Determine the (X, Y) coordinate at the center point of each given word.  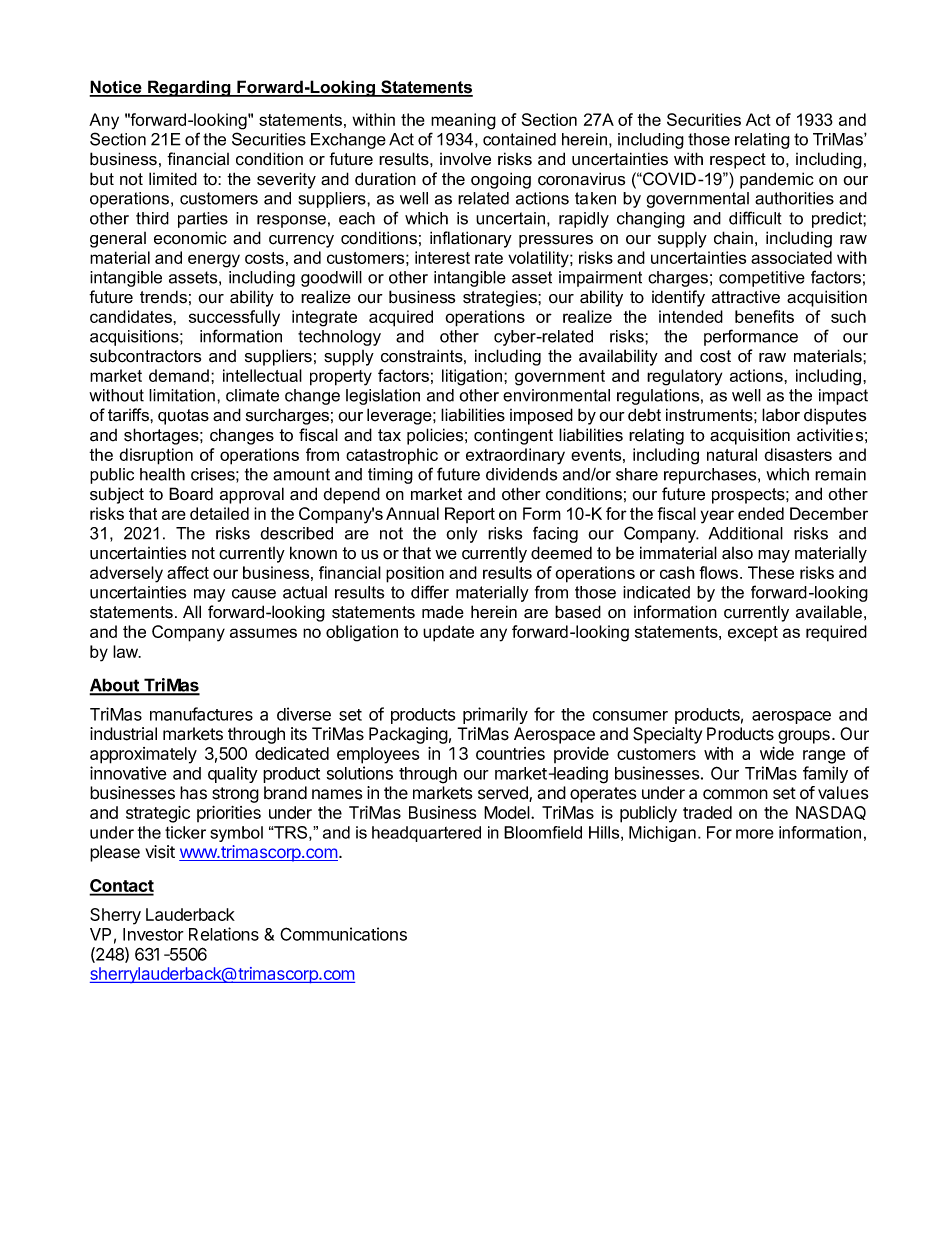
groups (804, 737)
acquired (401, 318)
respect (738, 161)
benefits (764, 316)
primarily (495, 715)
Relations (224, 934)
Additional (745, 533)
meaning (463, 121)
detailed (219, 513)
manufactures (201, 714)
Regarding (189, 88)
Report (470, 515)
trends (163, 297)
